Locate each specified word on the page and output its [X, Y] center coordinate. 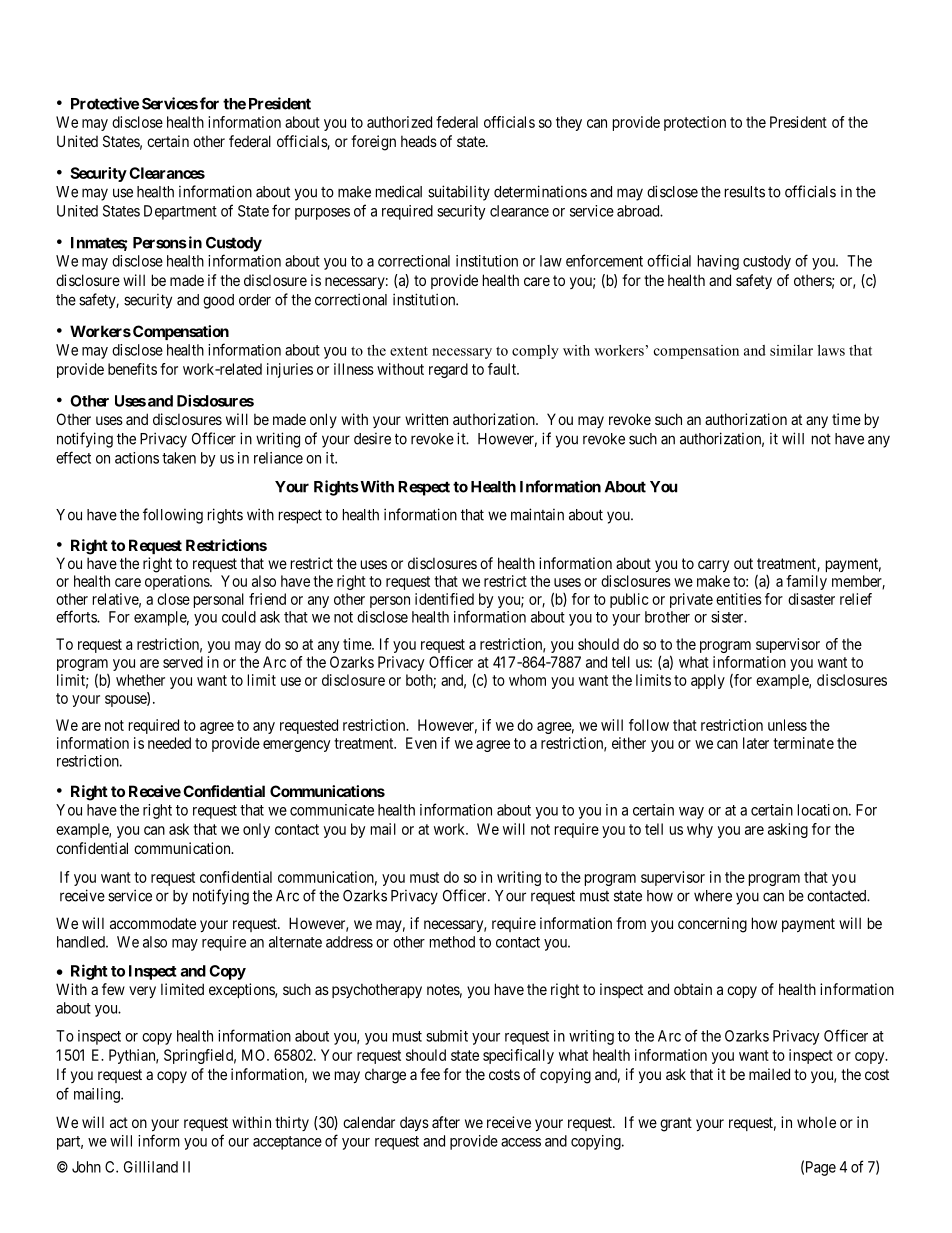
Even [421, 743]
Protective [105, 103]
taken [179, 458]
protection [695, 123]
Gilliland [151, 1167]
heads [419, 141]
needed [169, 743]
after [446, 1122]
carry [713, 566]
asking [788, 830]
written [426, 419]
